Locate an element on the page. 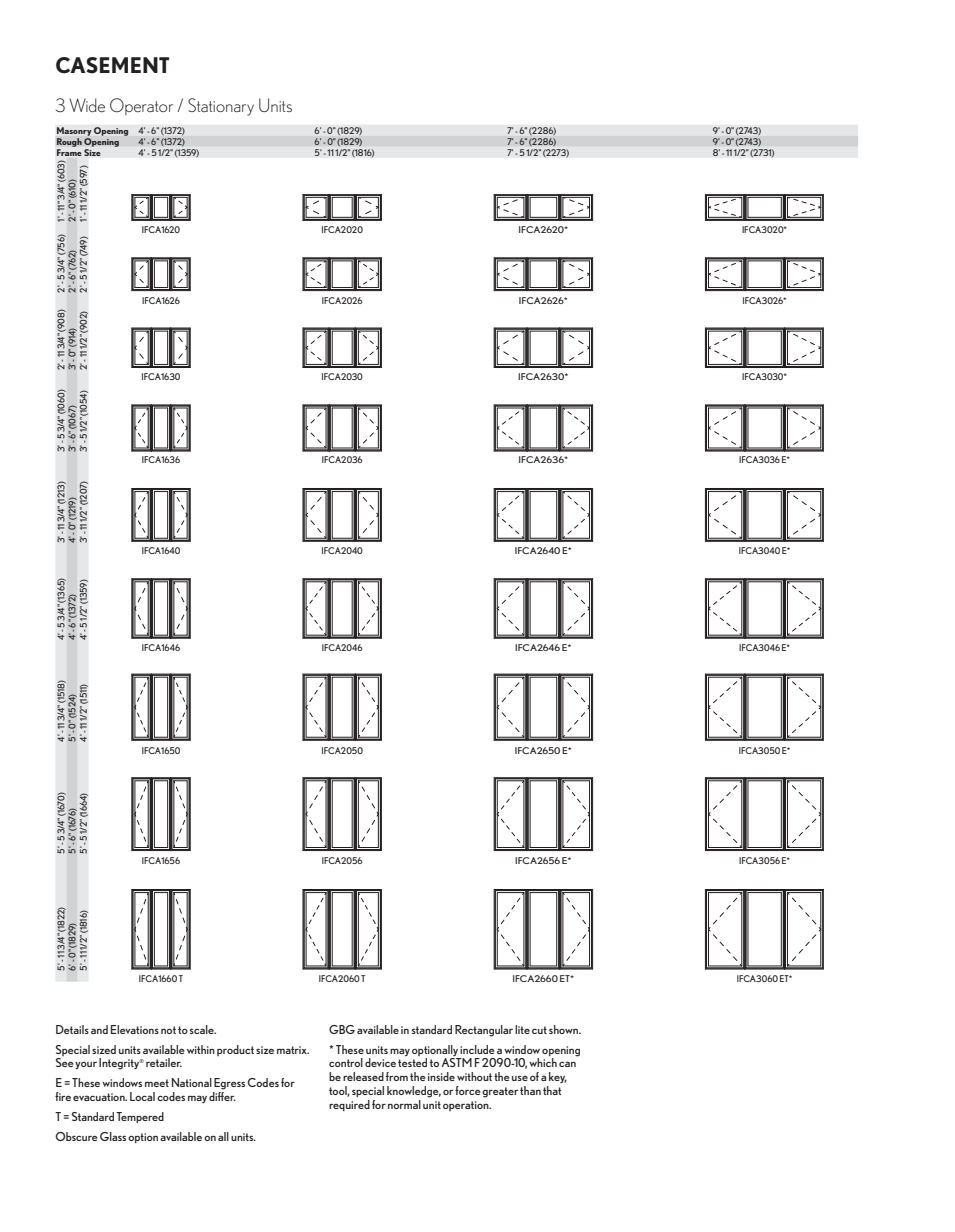  Stationary is located at coordinates (221, 107).
